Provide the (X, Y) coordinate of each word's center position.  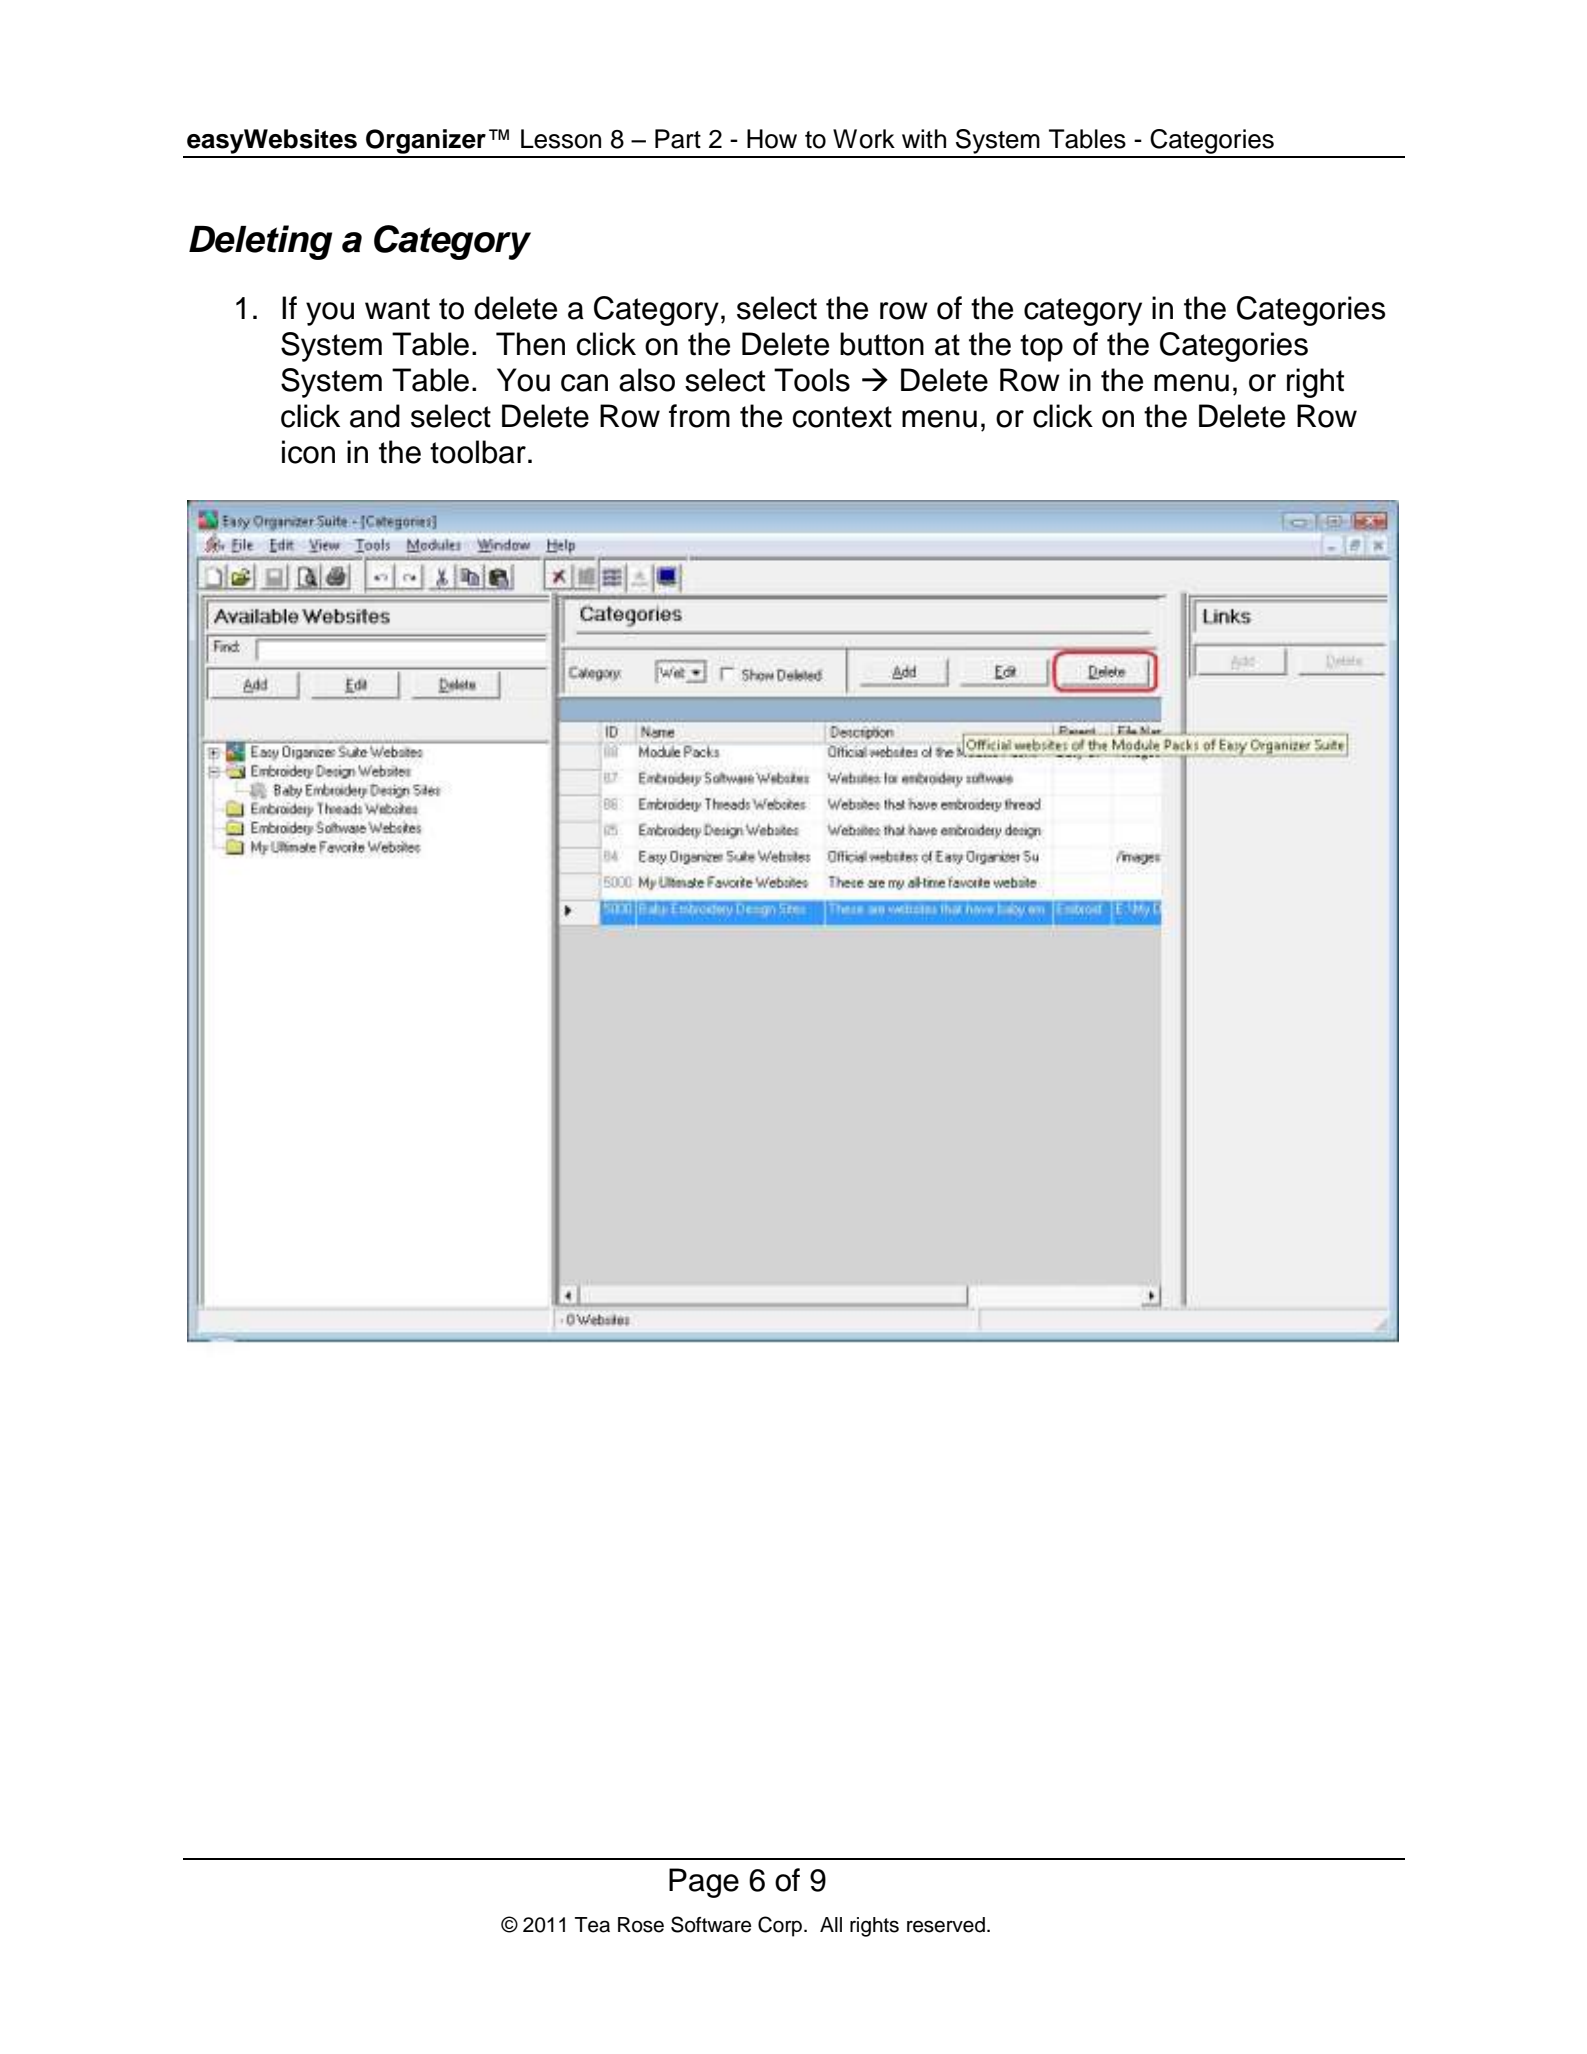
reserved (946, 1925)
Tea (592, 1925)
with (924, 138)
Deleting (260, 242)
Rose (641, 1925)
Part (678, 139)
